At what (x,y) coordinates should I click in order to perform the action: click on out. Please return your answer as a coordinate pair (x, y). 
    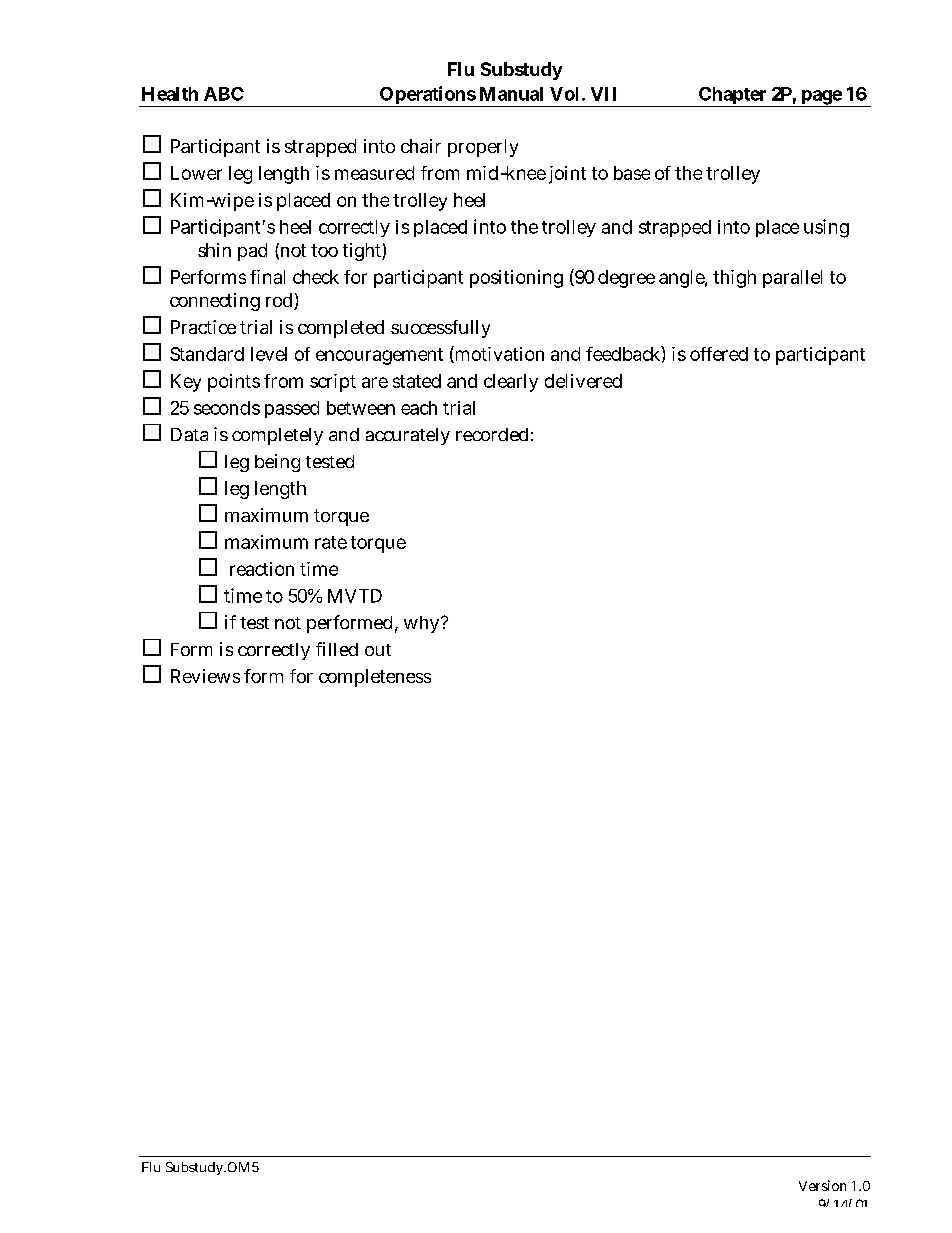
    Looking at the image, I should click on (378, 650).
